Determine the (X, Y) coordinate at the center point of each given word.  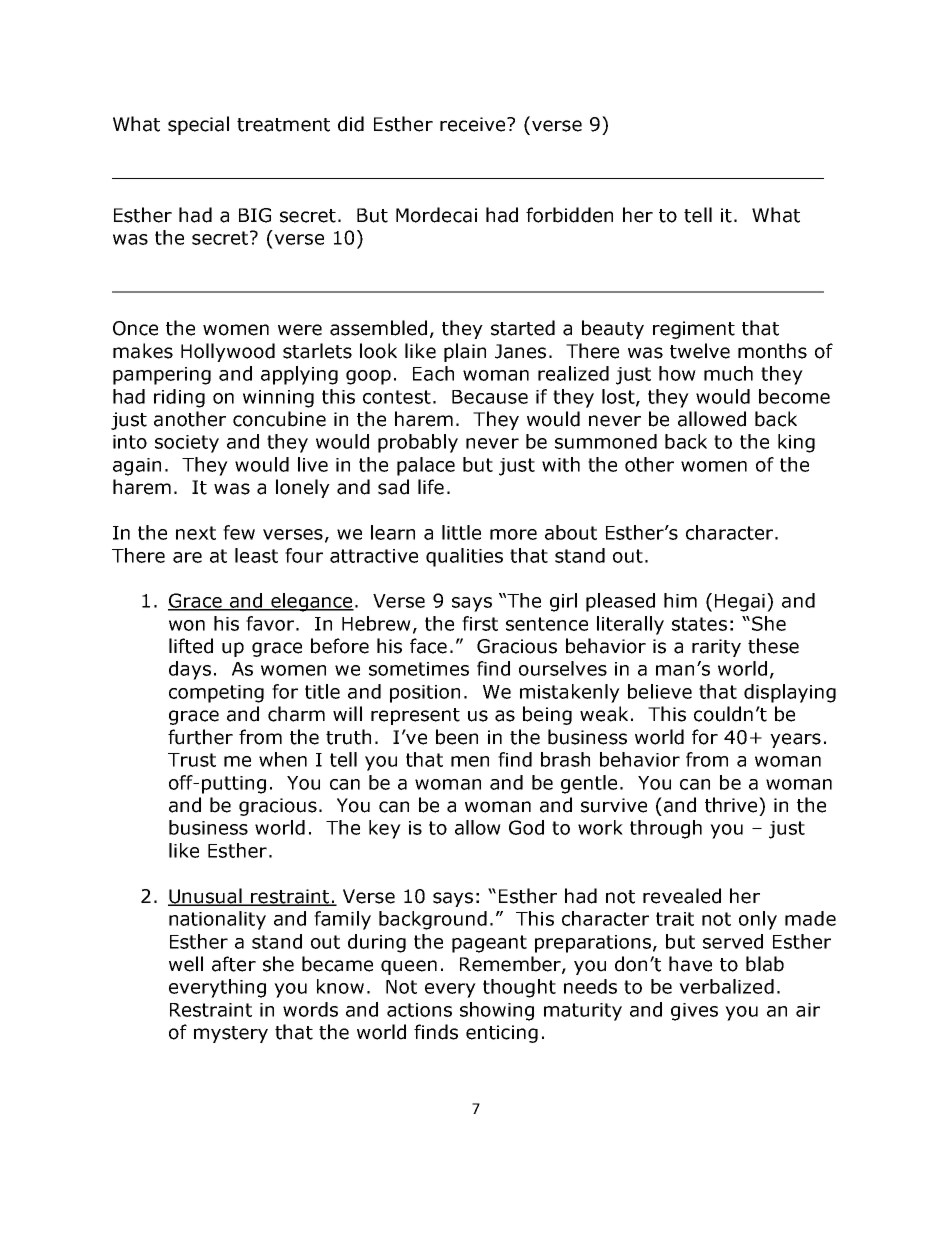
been (457, 737)
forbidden (569, 215)
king (796, 443)
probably (418, 443)
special (198, 125)
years (795, 740)
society (187, 444)
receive (474, 124)
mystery (231, 1034)
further (200, 737)
